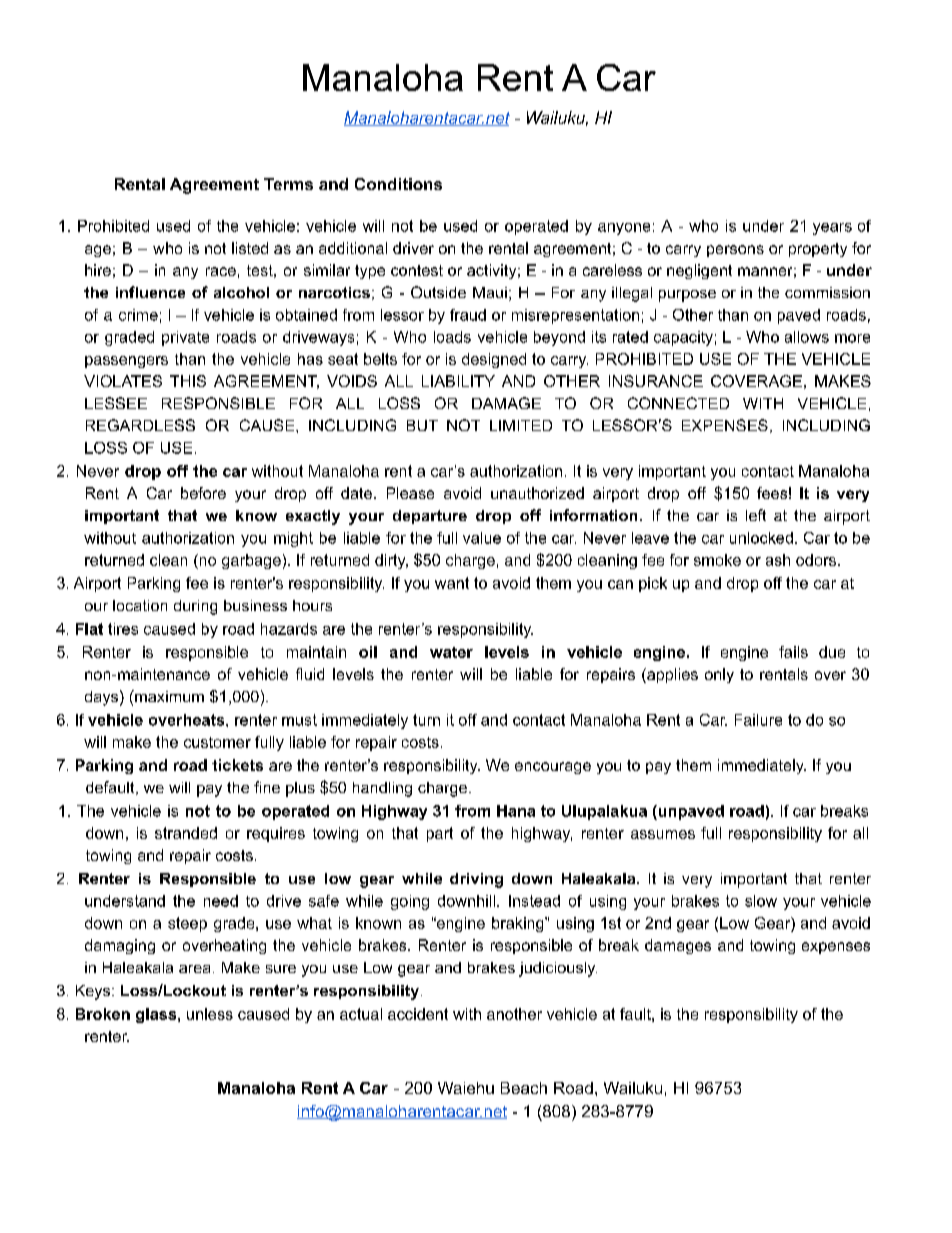  Describe the element at coordinates (524, 1088) in the screenshot. I see `Beach` at that location.
